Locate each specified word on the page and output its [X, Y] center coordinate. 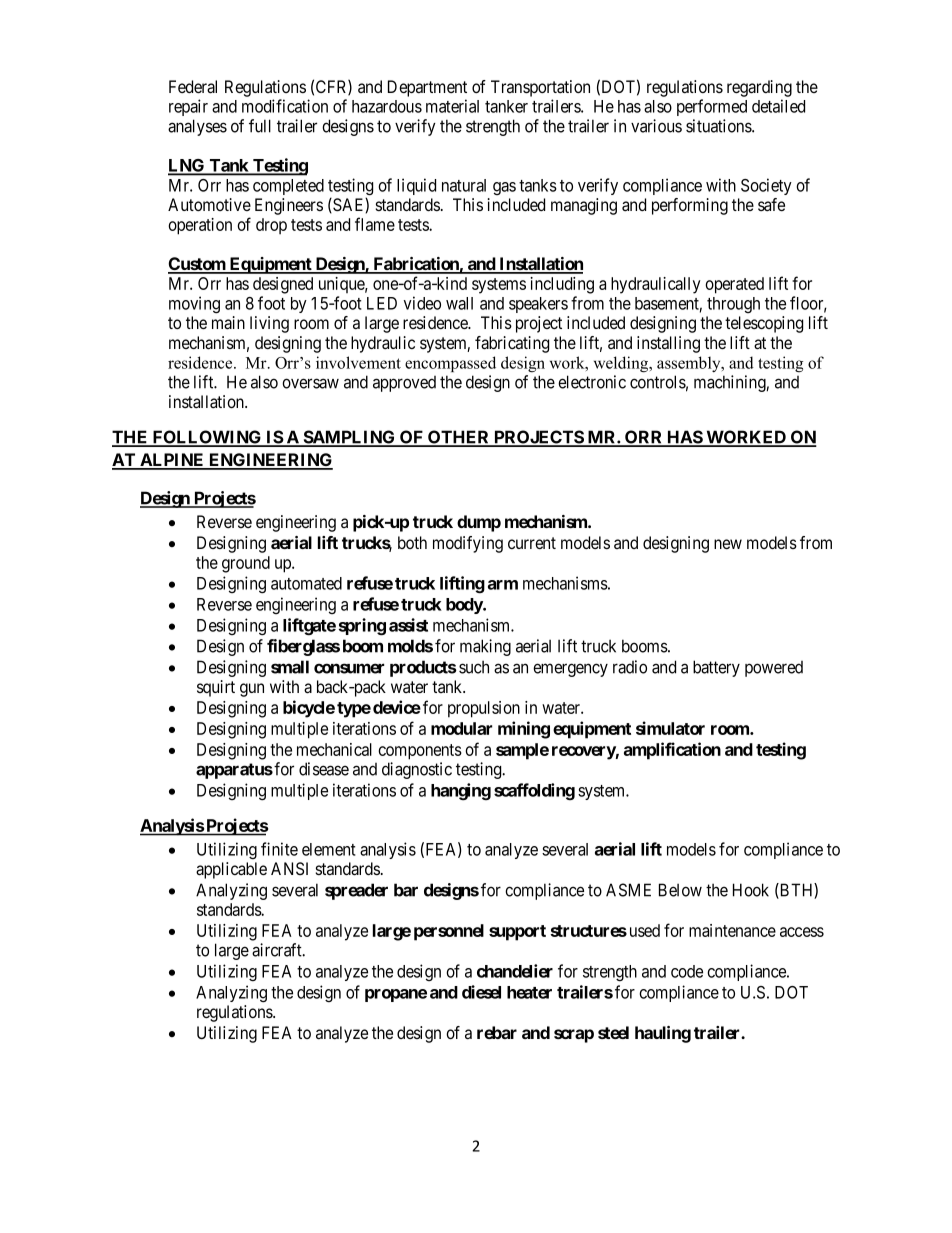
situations [719, 126]
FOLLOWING [207, 438]
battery [716, 668]
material [452, 106]
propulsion [484, 709]
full [260, 126]
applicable [231, 870]
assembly [690, 364]
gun [252, 690]
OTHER [459, 438]
